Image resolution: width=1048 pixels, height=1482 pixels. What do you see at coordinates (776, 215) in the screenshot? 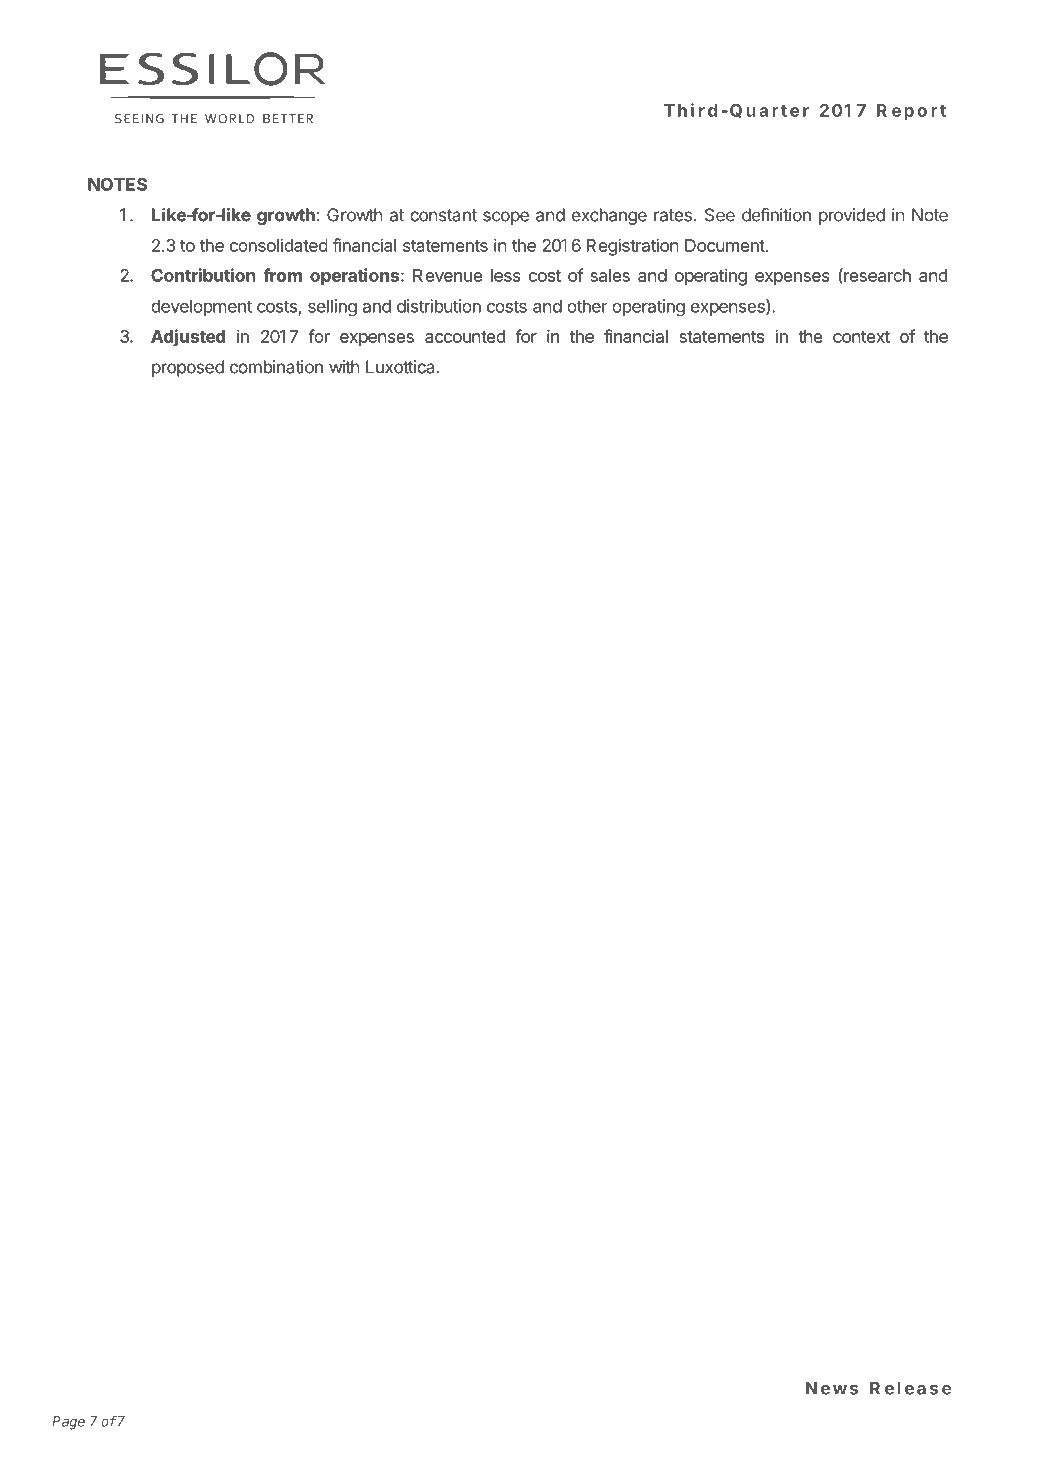
I see `definition` at bounding box center [776, 215].
